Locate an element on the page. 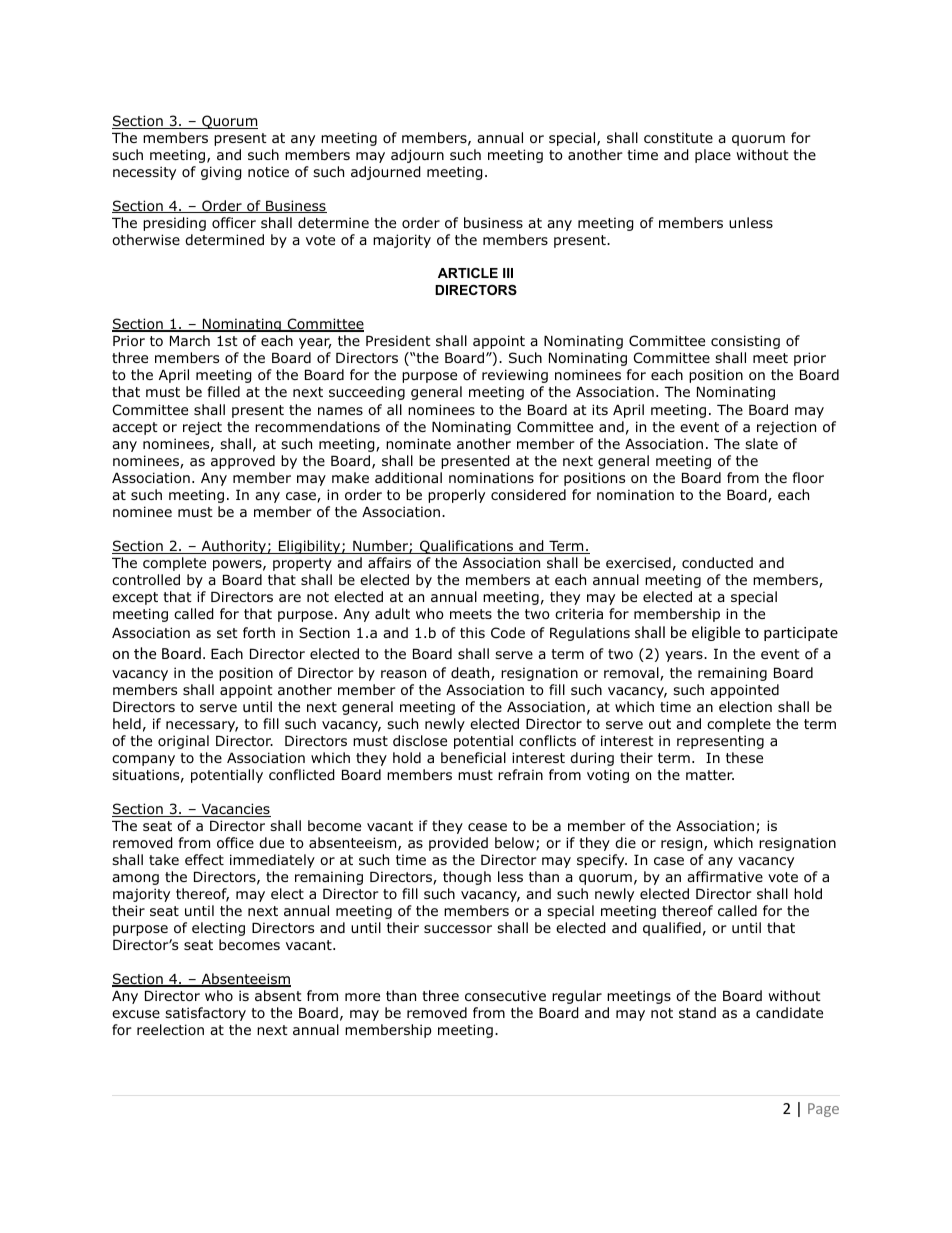 The image size is (952, 1233). place is located at coordinates (713, 156).
